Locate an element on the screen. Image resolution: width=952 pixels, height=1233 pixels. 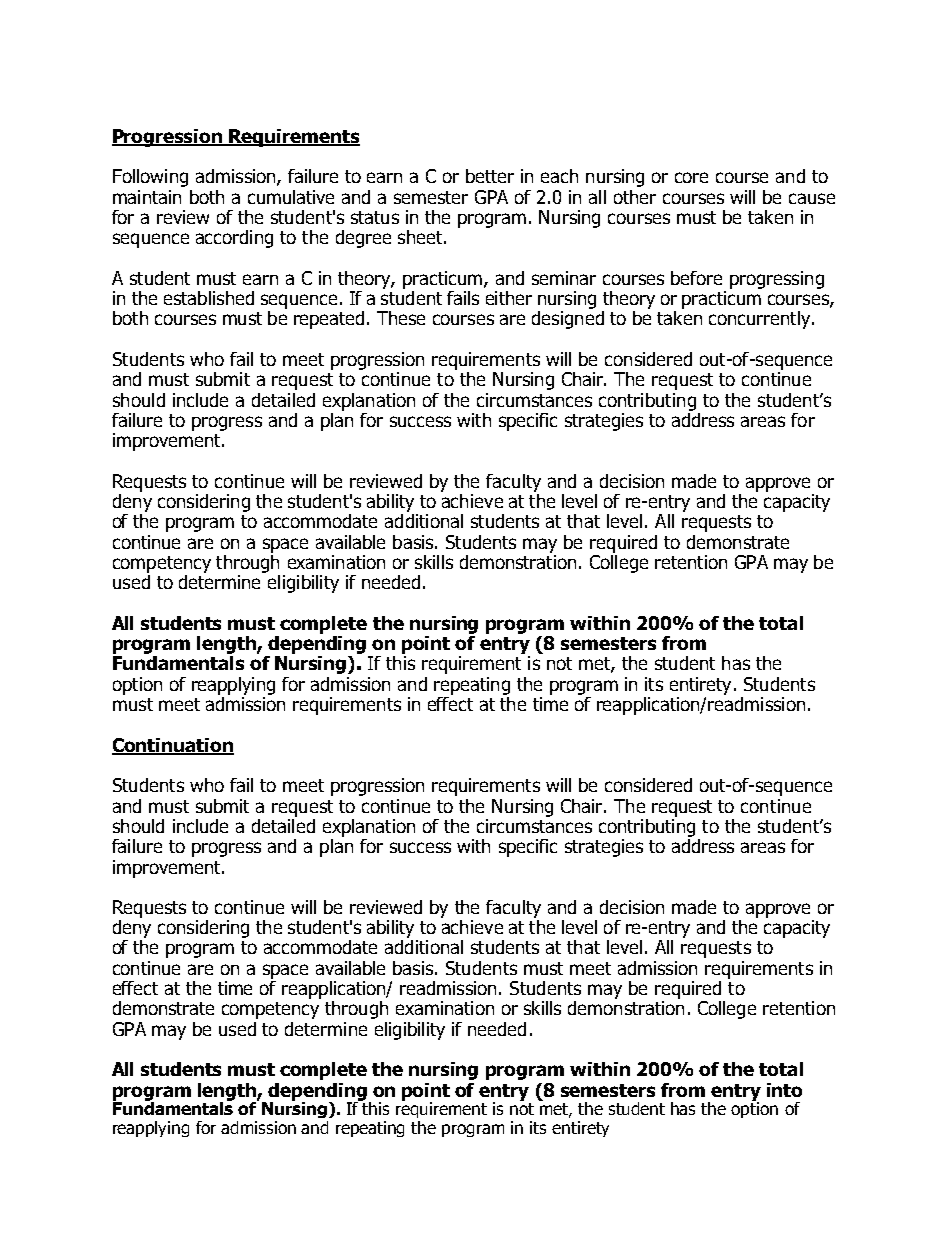
concurrently is located at coordinates (761, 320).
